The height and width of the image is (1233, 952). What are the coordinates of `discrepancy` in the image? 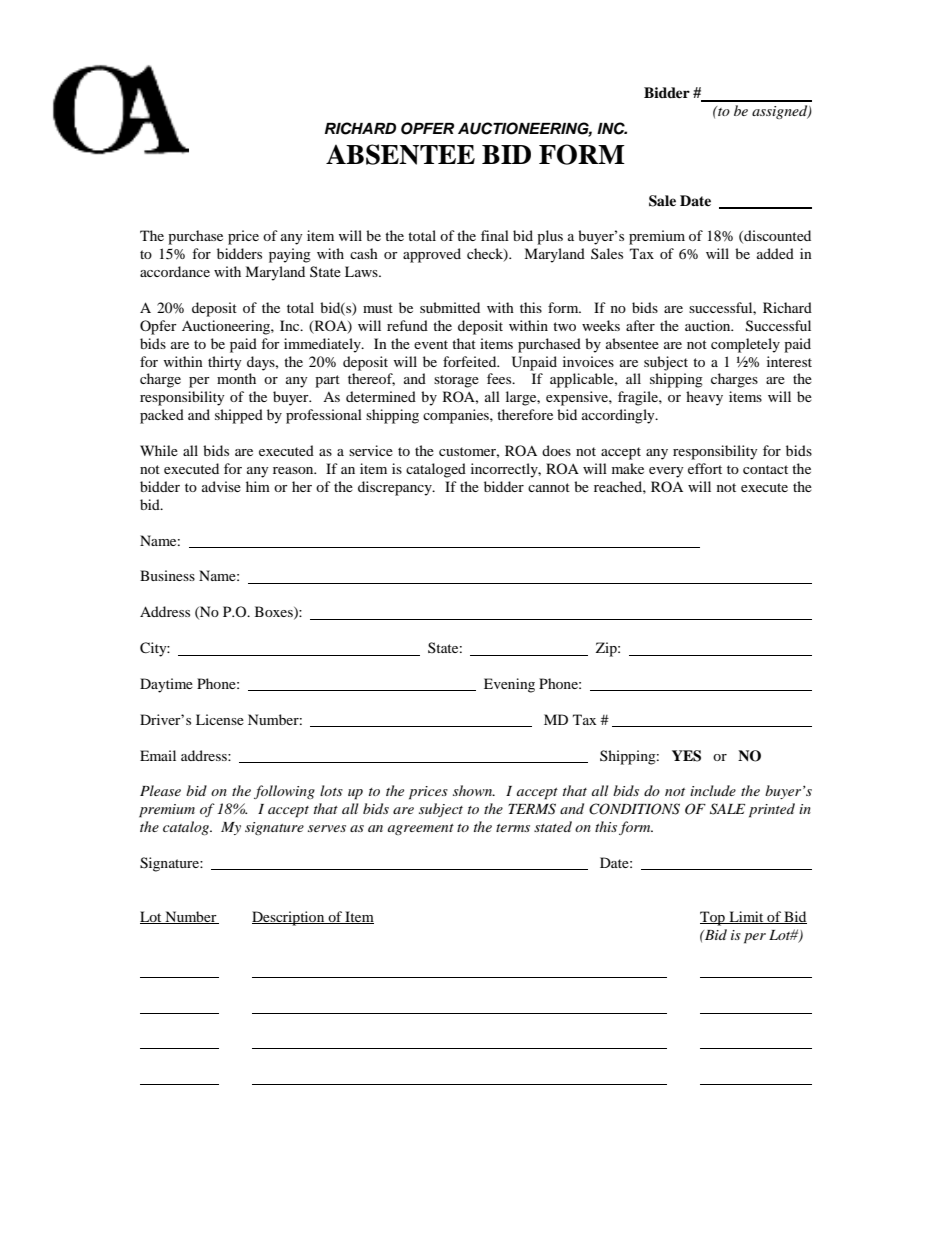 It's located at (396, 488).
